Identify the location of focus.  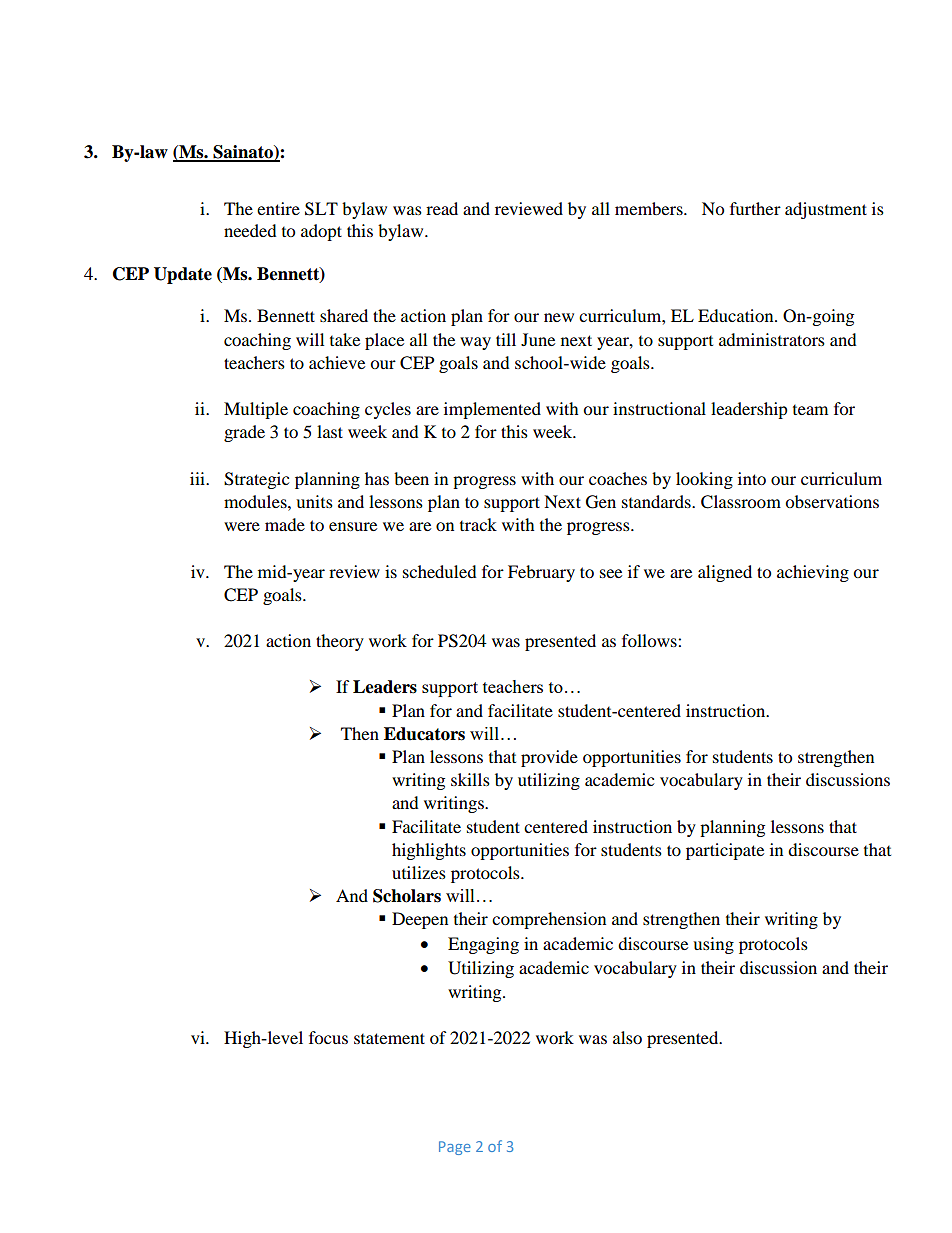
(328, 1037).
